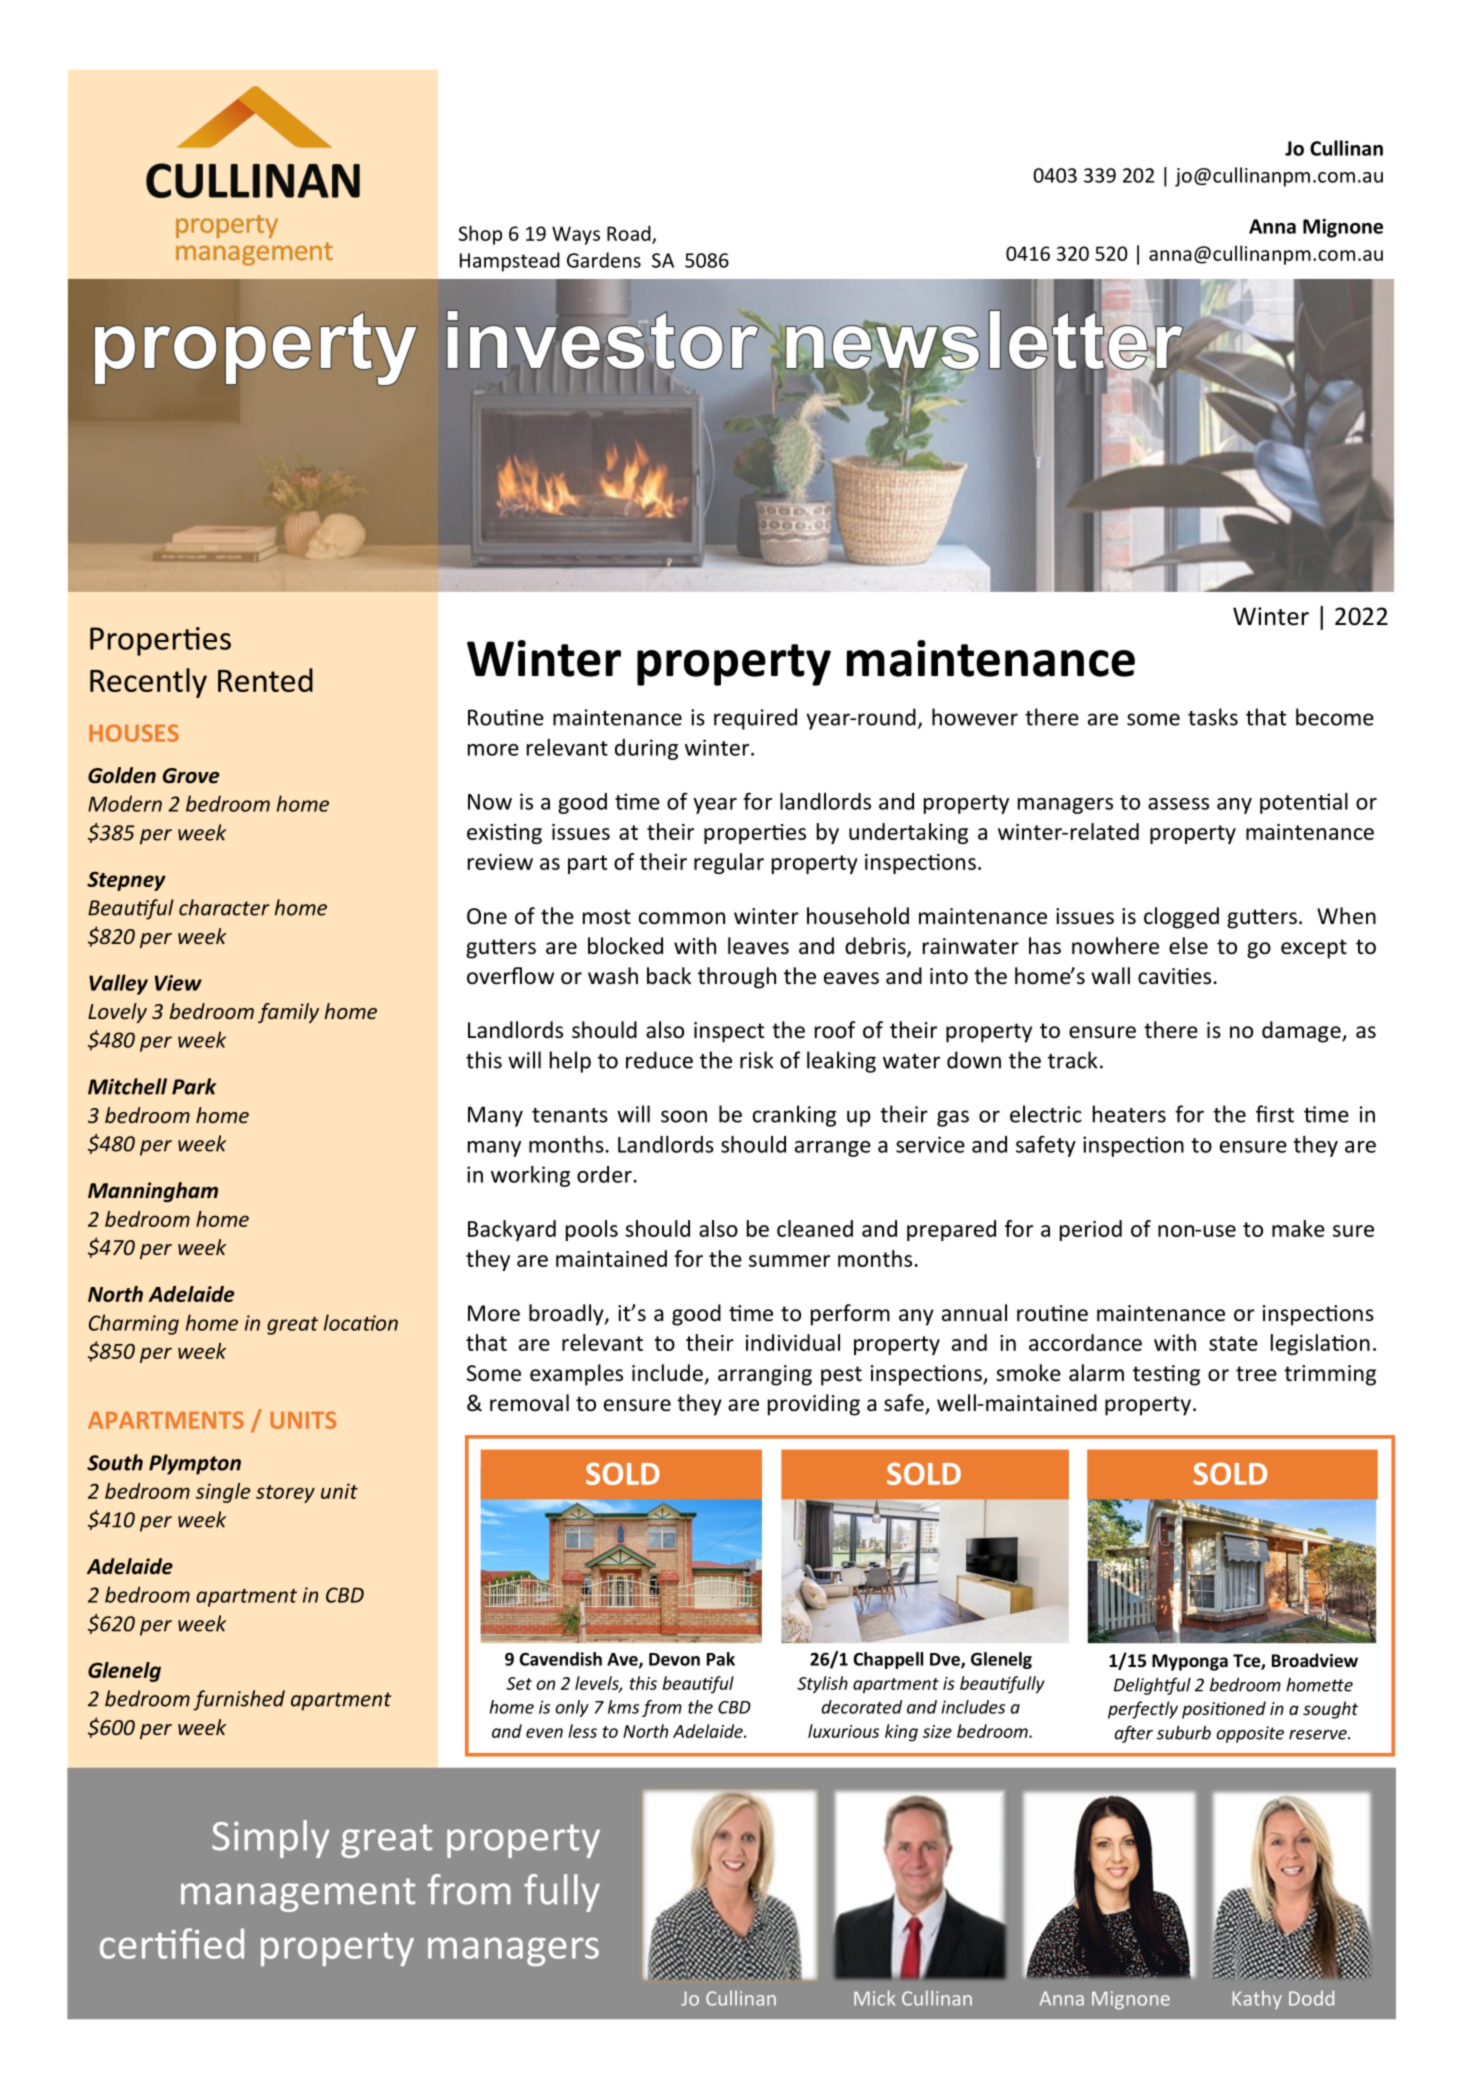 Image resolution: width=1466 pixels, height=2074 pixels. I want to click on Park, so click(194, 1086).
